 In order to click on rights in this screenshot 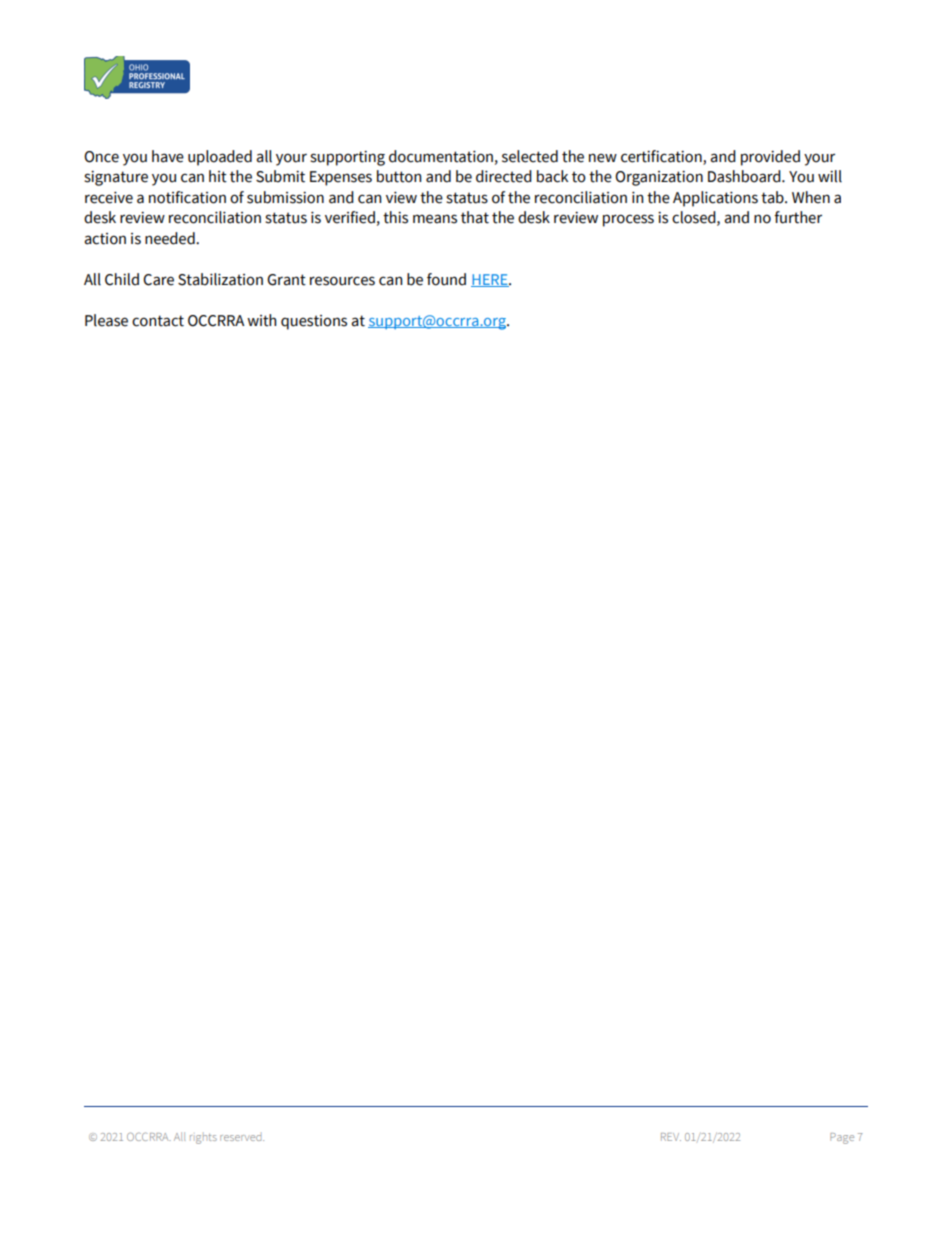, I will do `click(203, 1139)`.
